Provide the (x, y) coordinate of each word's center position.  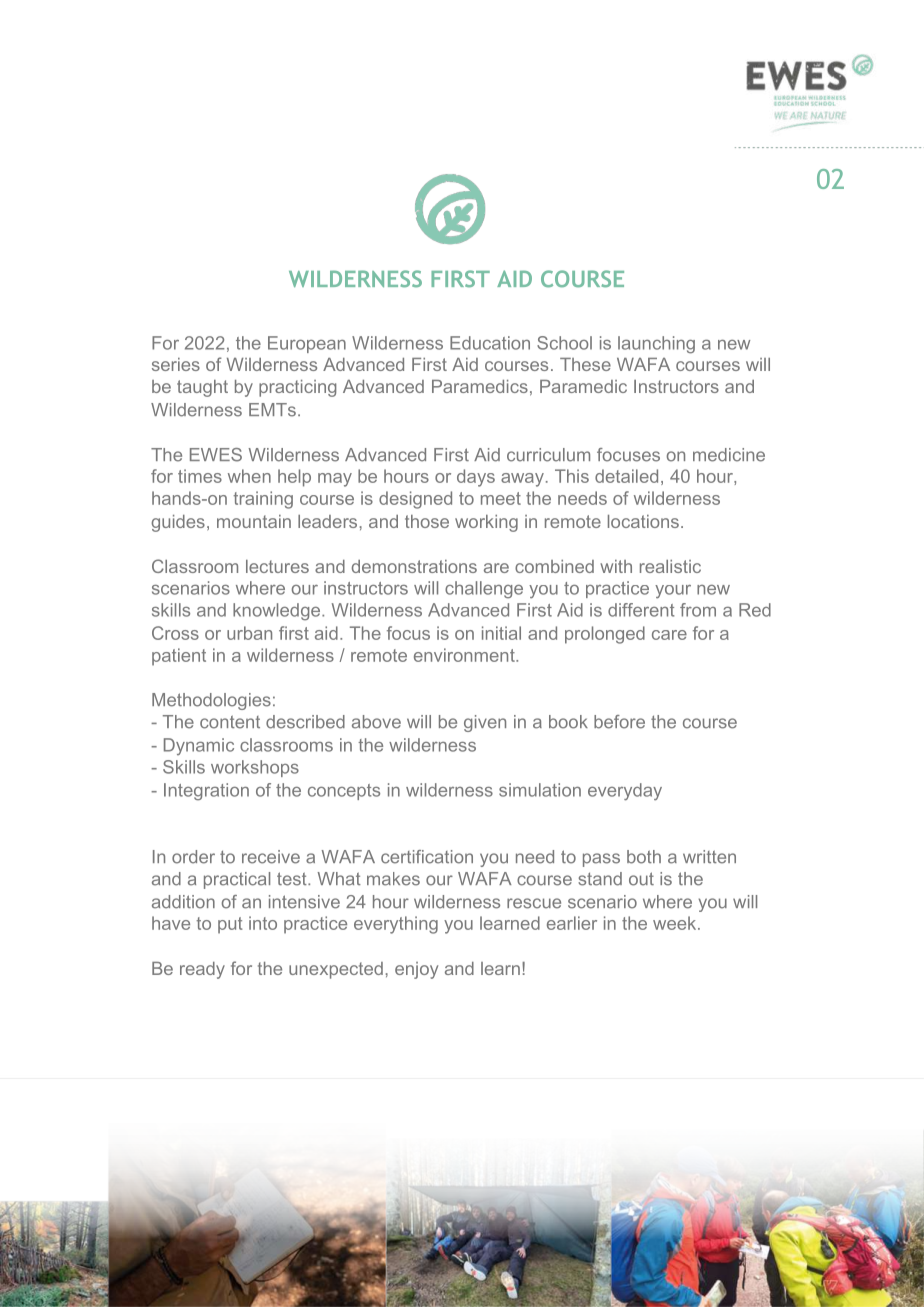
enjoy (416, 970)
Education (490, 343)
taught (202, 388)
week (676, 923)
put (230, 925)
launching (656, 345)
